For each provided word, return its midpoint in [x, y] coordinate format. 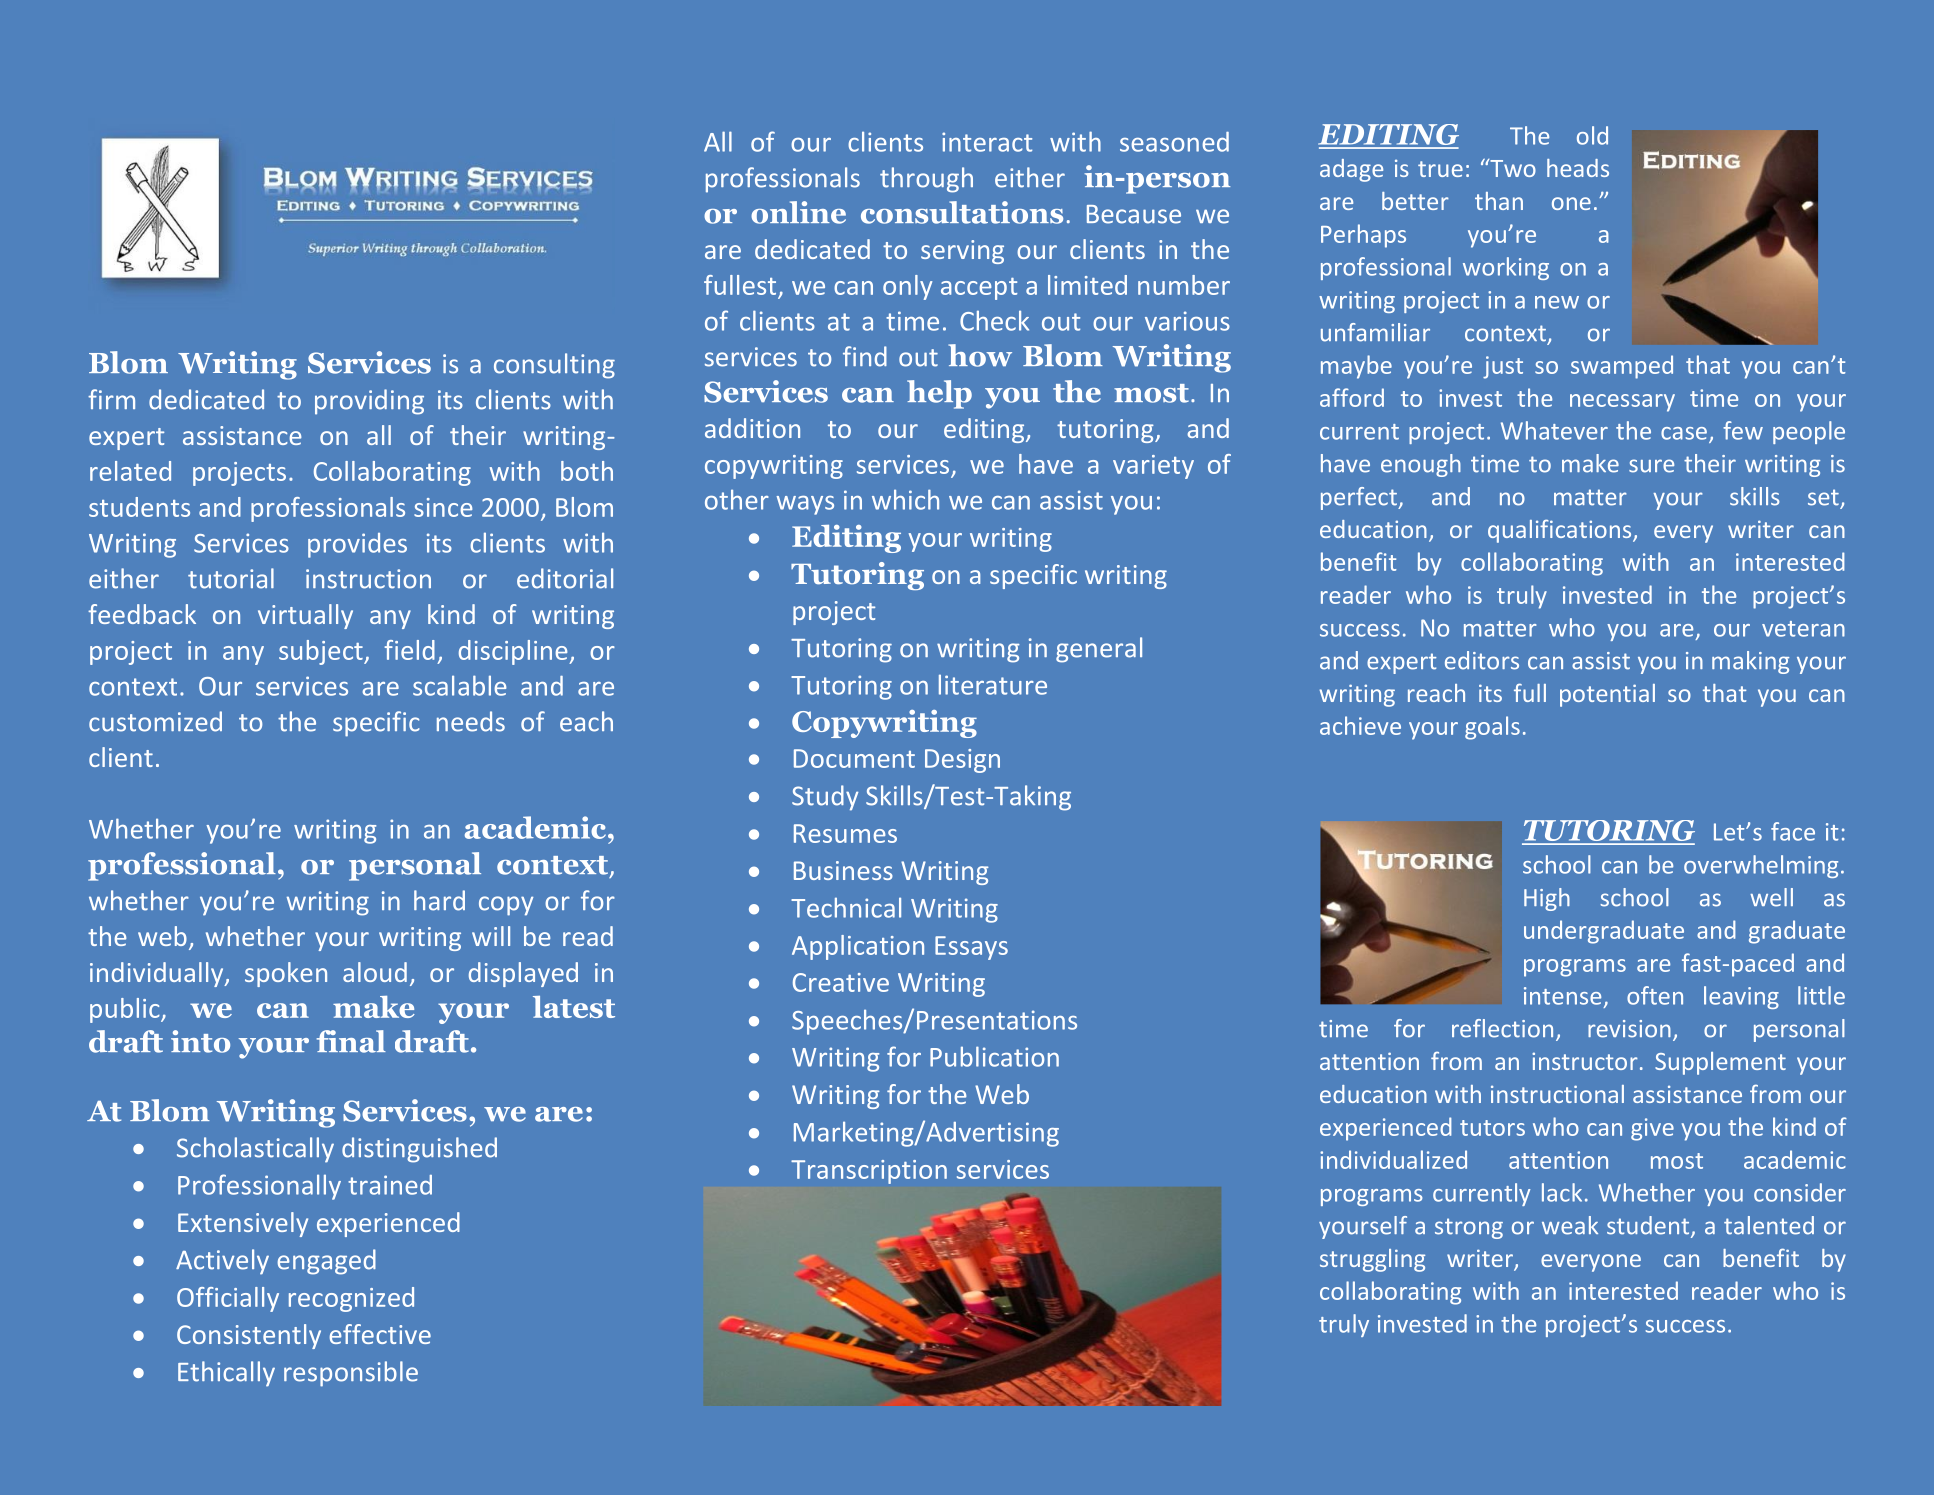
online [798, 212]
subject [322, 652]
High [1547, 899]
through [926, 180]
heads [1578, 168]
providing [369, 402]
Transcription [869, 1172]
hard [439, 900]
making [1750, 662]
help [939, 394]
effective [380, 1334]
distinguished [419, 1150]
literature [993, 684]
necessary [1622, 403]
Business [843, 870]
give [1652, 1129]
